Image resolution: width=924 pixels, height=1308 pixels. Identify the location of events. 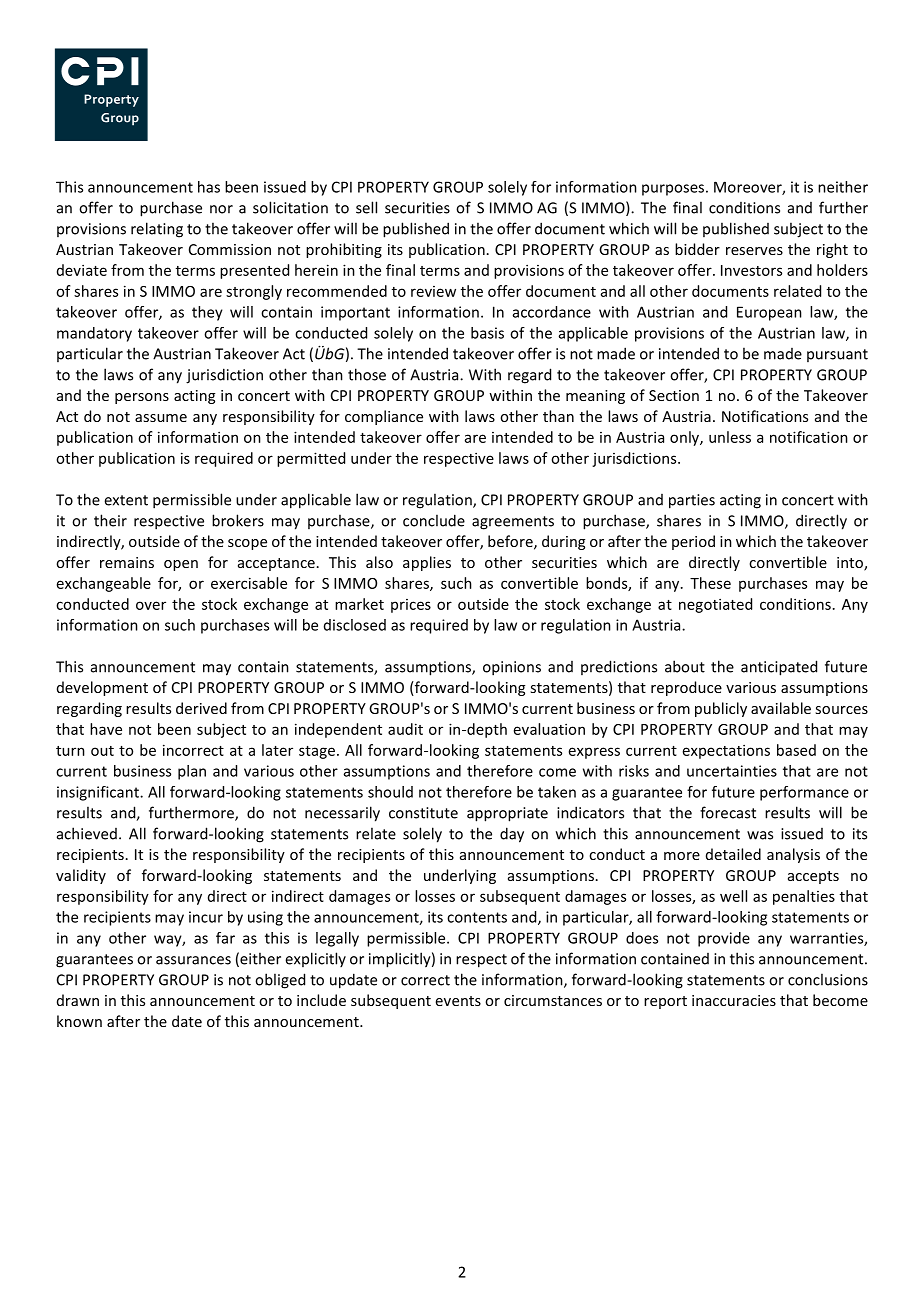
(458, 1001).
